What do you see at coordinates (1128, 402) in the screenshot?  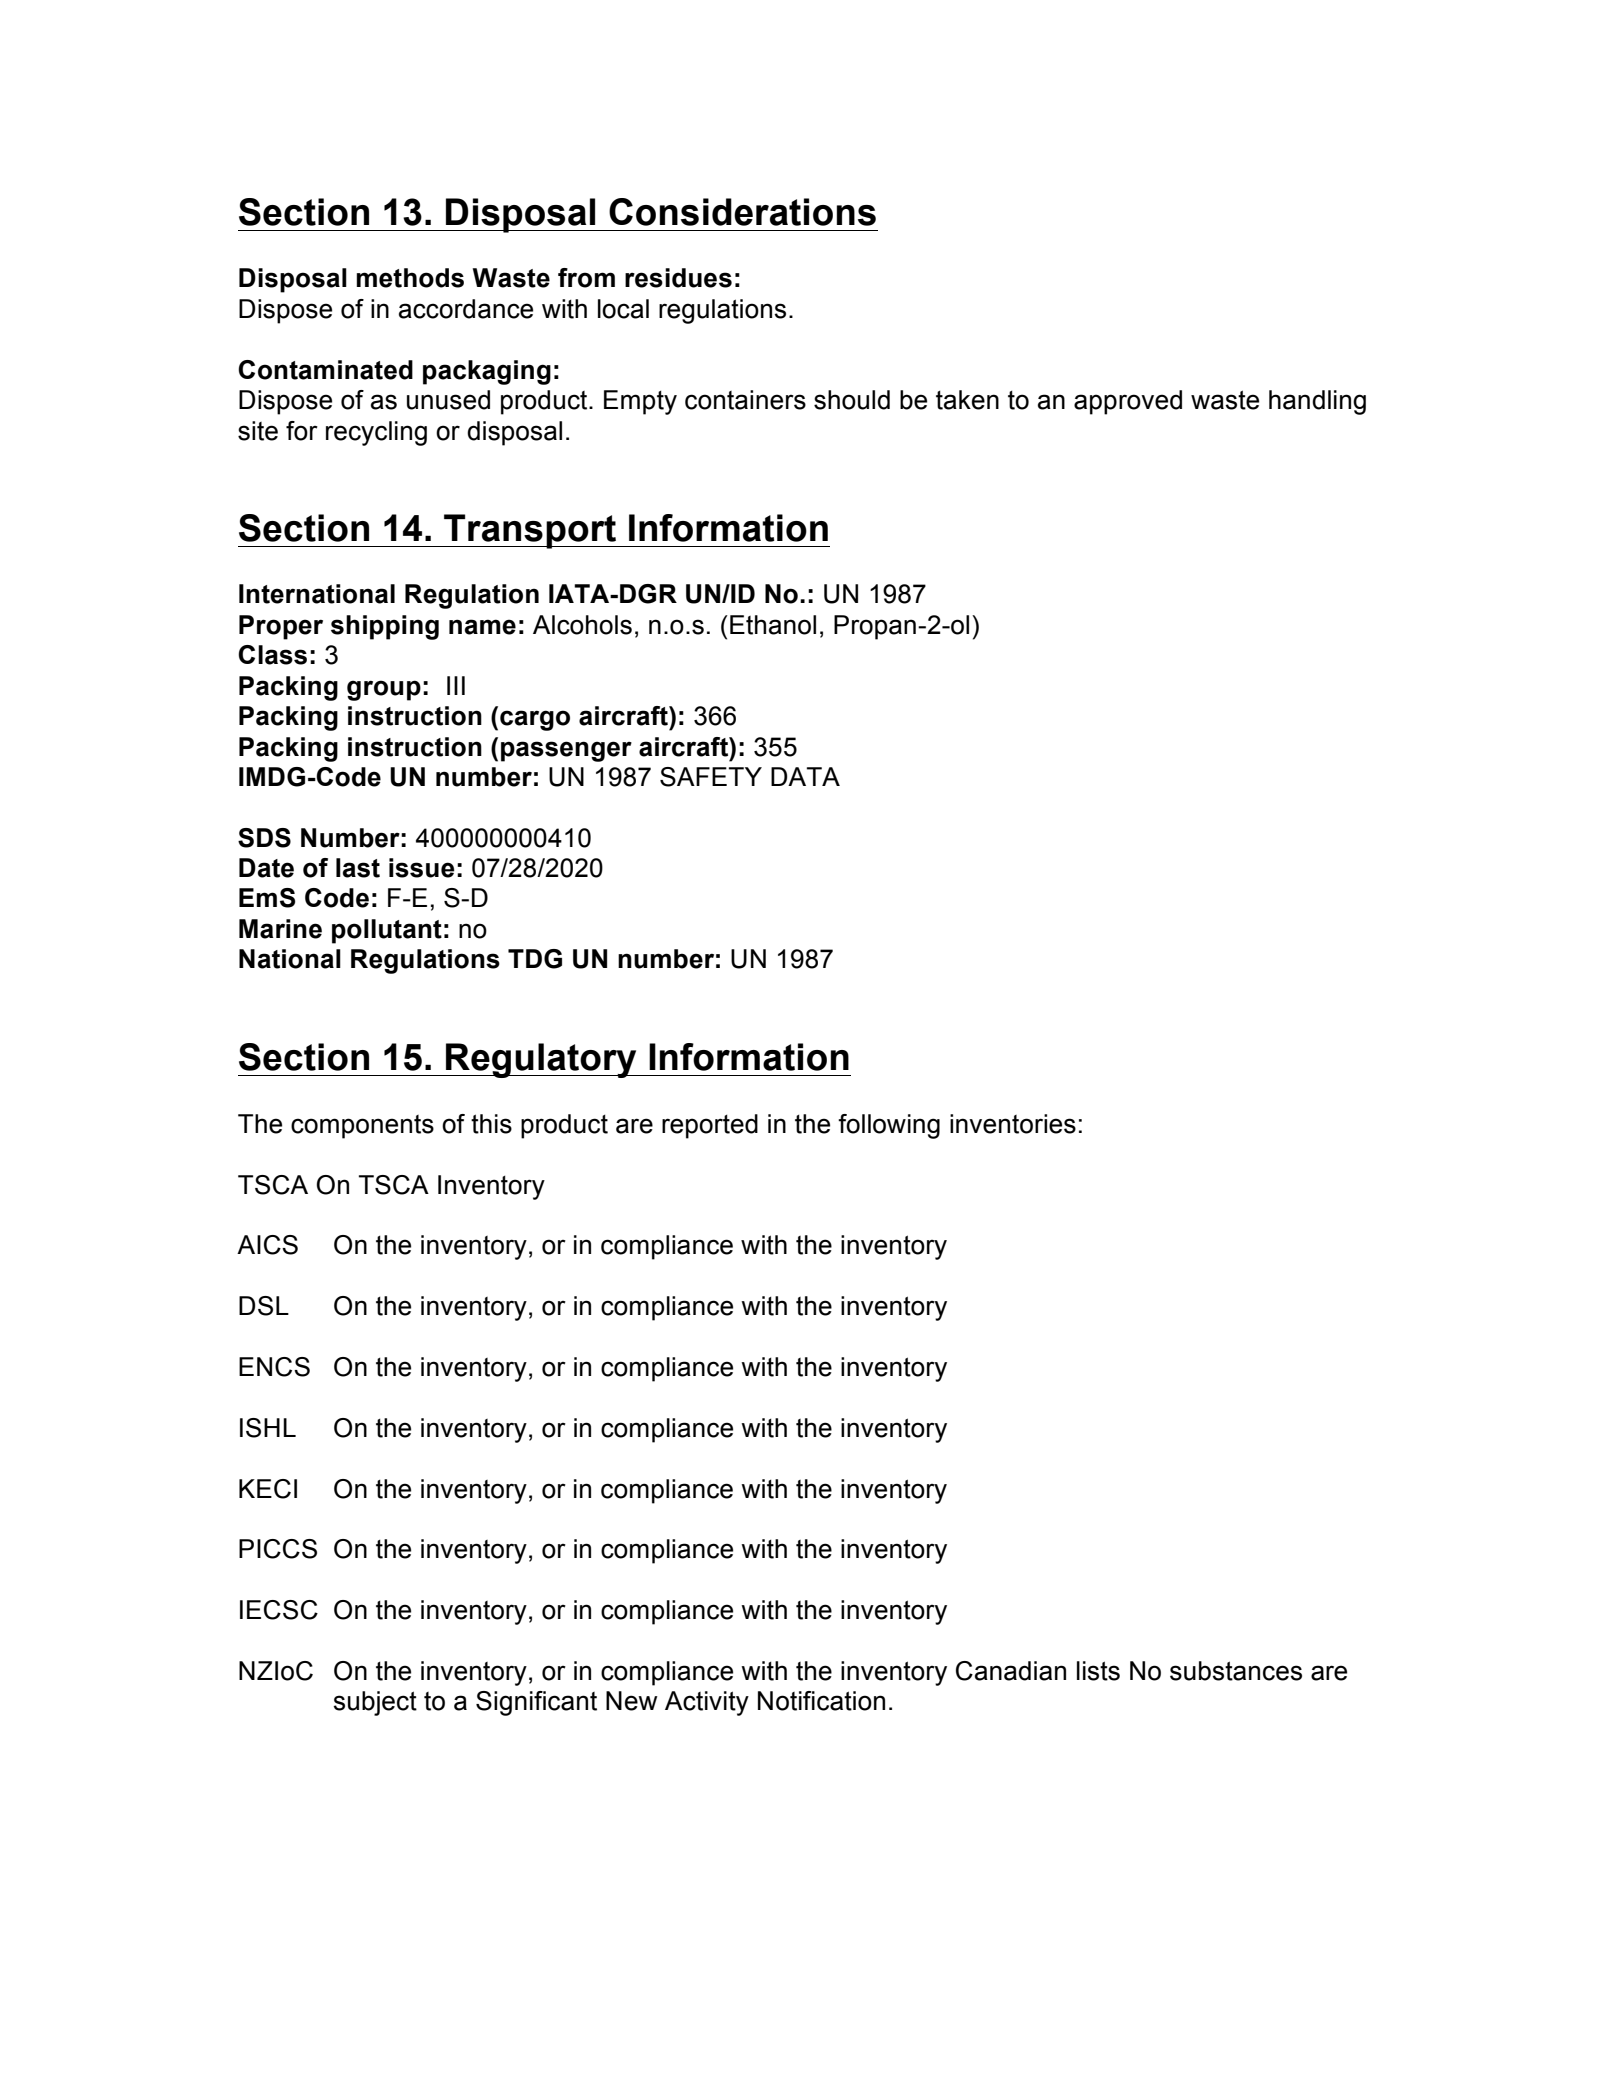 I see `approved` at bounding box center [1128, 402].
